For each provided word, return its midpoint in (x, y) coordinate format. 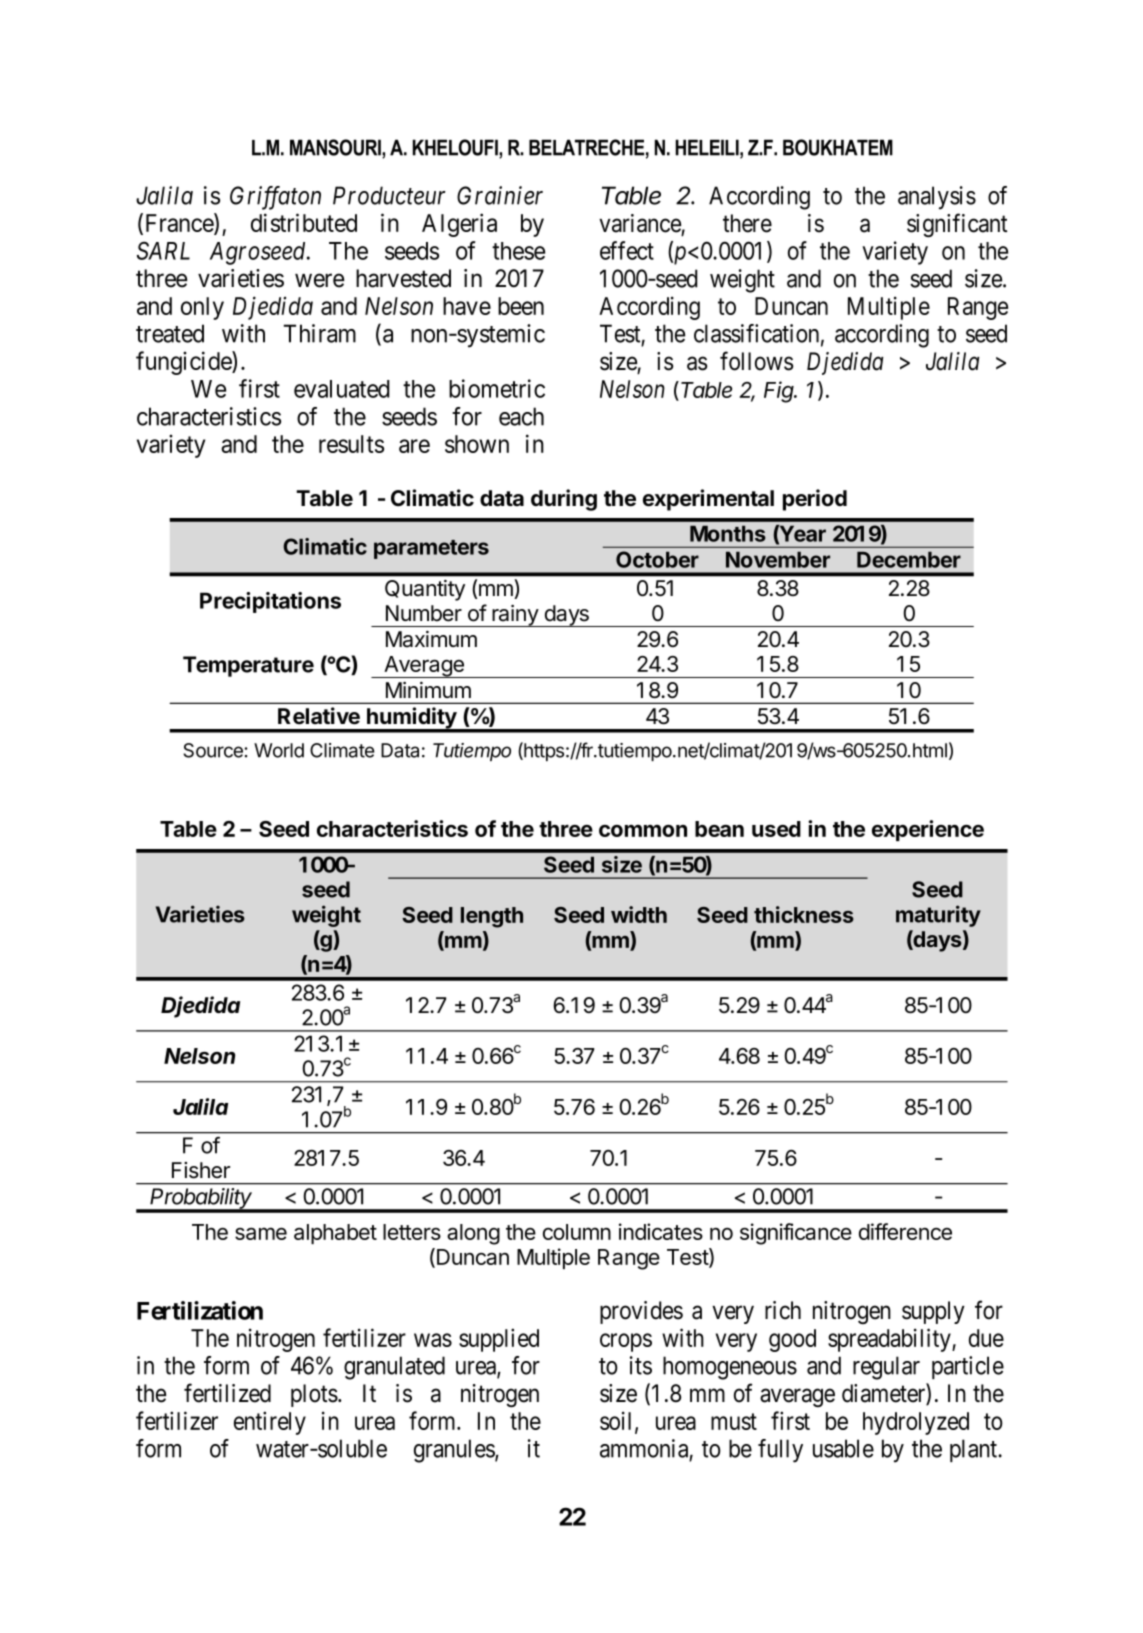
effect (627, 250)
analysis (937, 198)
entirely (270, 1423)
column (577, 1232)
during (564, 500)
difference (905, 1231)
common (643, 830)
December (909, 560)
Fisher (201, 1170)
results (351, 444)
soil (618, 1421)
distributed (304, 222)
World (279, 750)
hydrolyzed (916, 1423)
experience (928, 830)
